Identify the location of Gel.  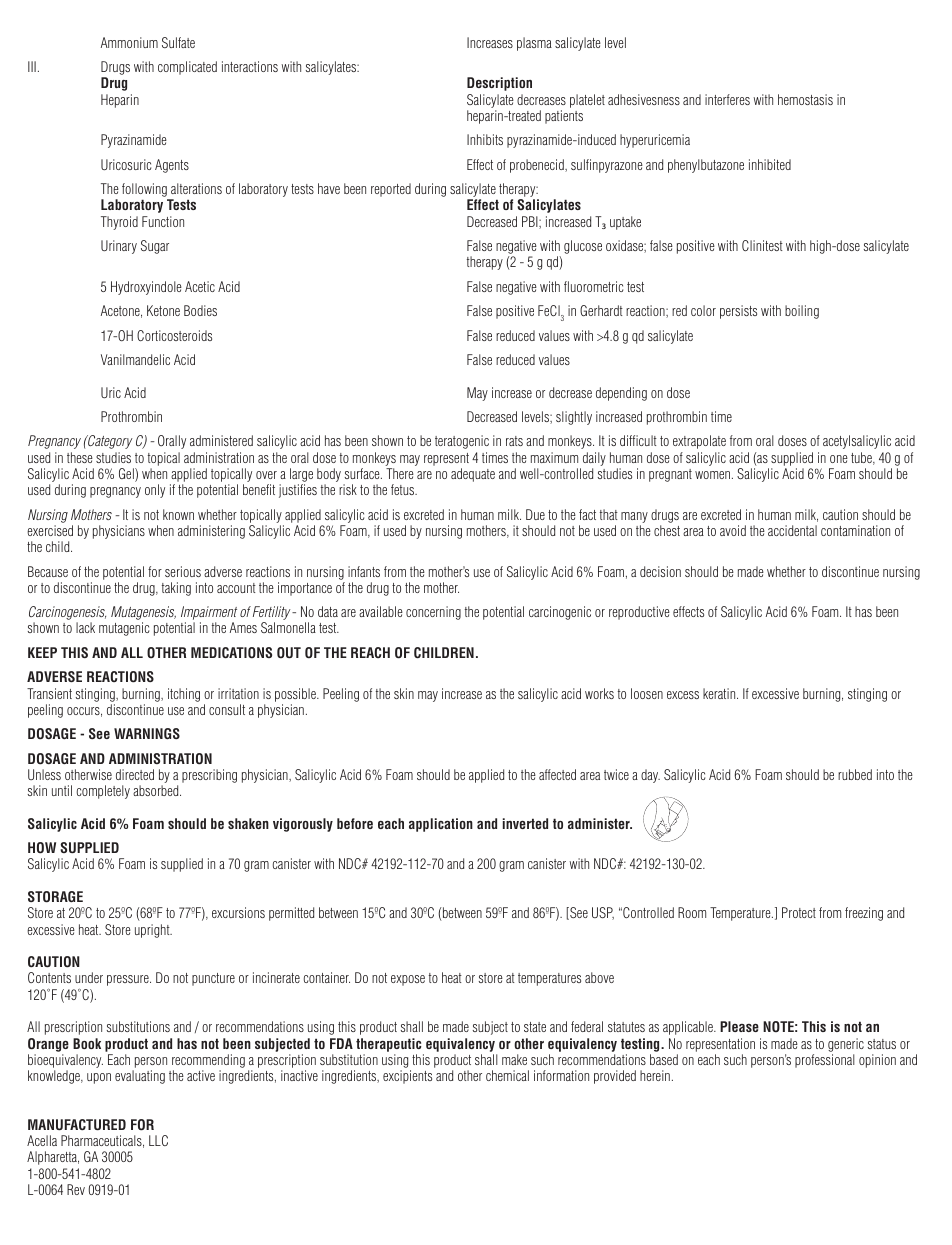
(127, 475).
